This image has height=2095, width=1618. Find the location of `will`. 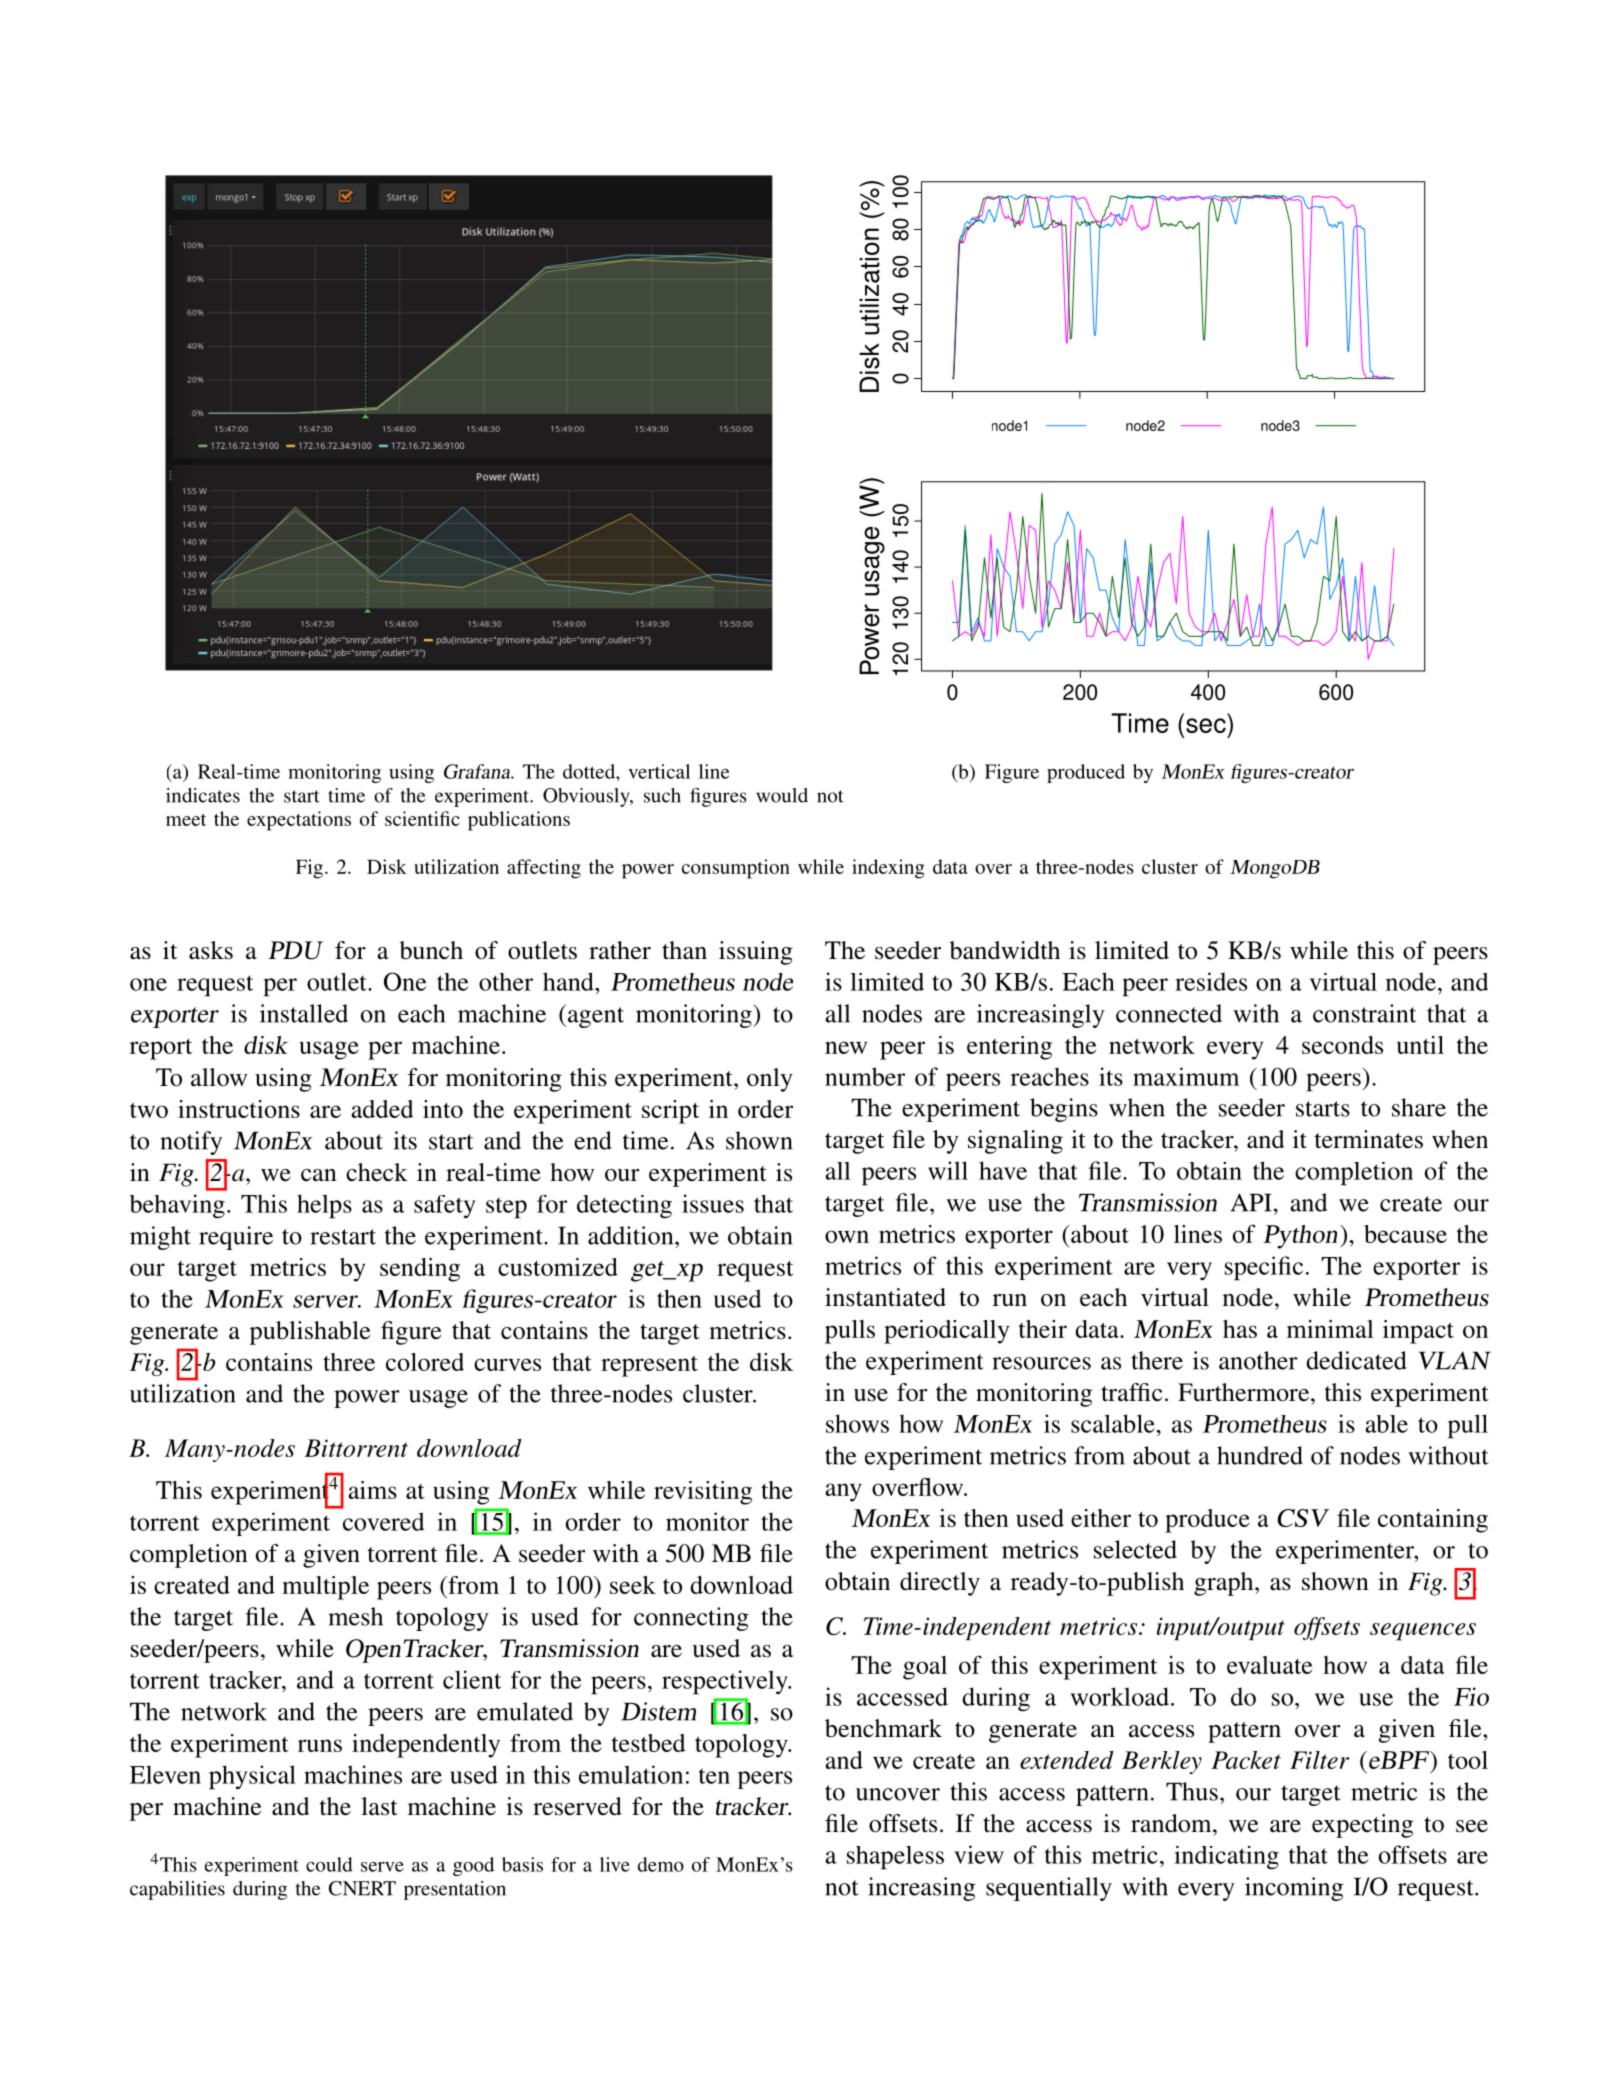

will is located at coordinates (948, 1170).
